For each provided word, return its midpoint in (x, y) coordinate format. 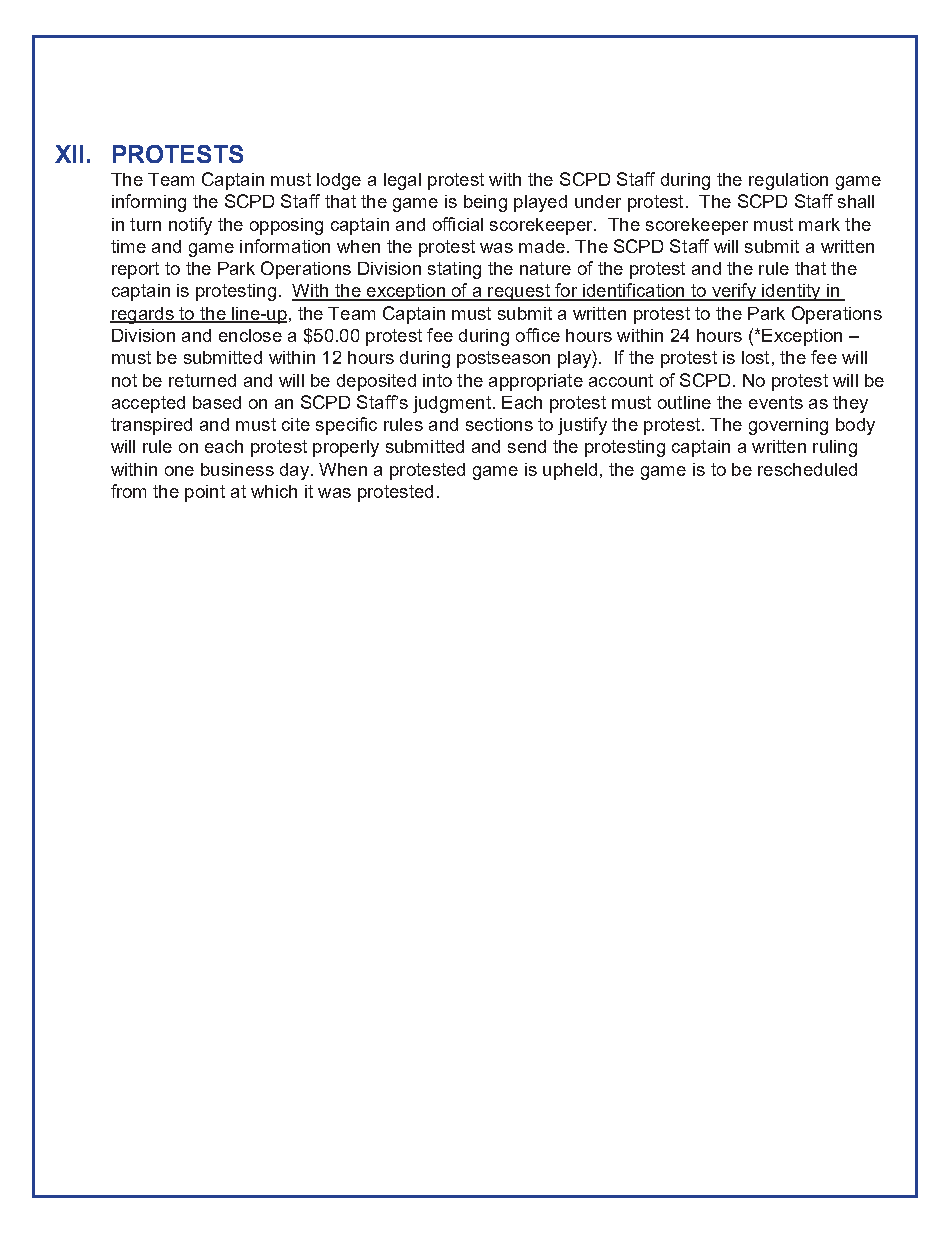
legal (402, 181)
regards (143, 315)
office (538, 335)
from (128, 491)
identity (791, 292)
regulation (788, 181)
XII (69, 154)
